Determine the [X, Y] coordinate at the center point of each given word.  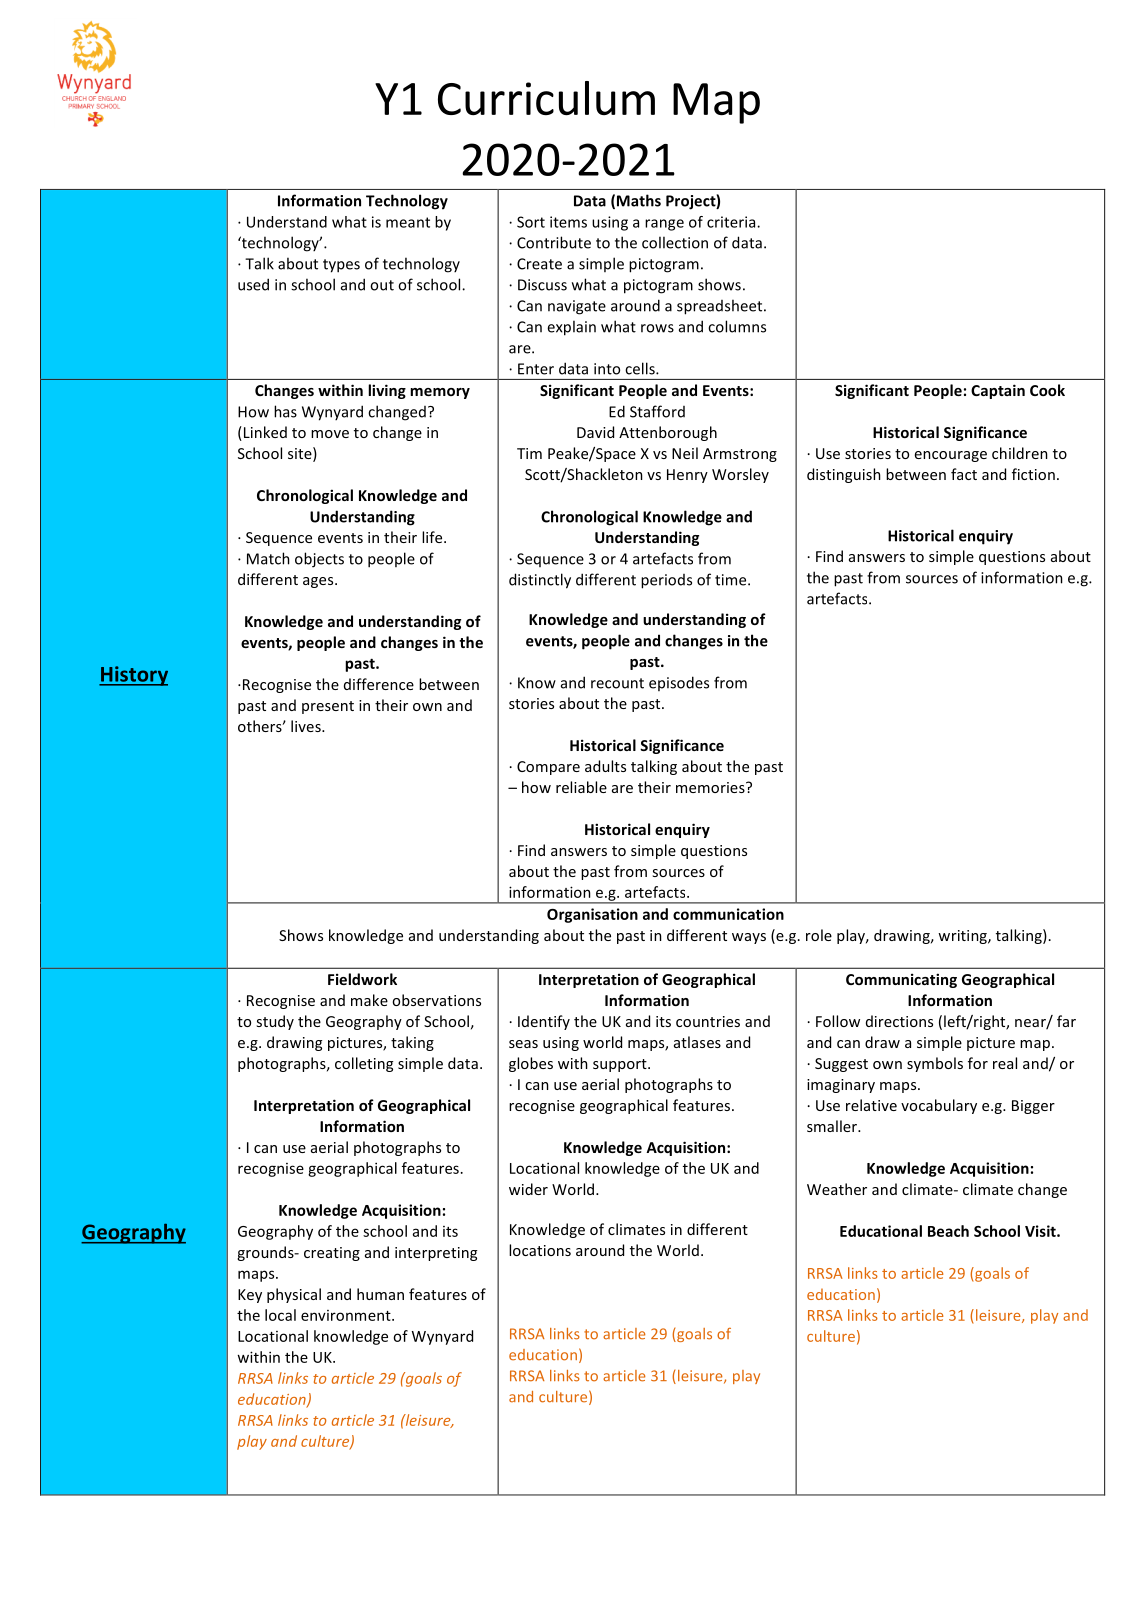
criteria [732, 222]
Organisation [592, 915]
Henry [687, 476]
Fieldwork [362, 979]
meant [408, 222]
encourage [951, 456]
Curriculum [546, 98]
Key [250, 1296]
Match [268, 558]
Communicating [901, 980]
